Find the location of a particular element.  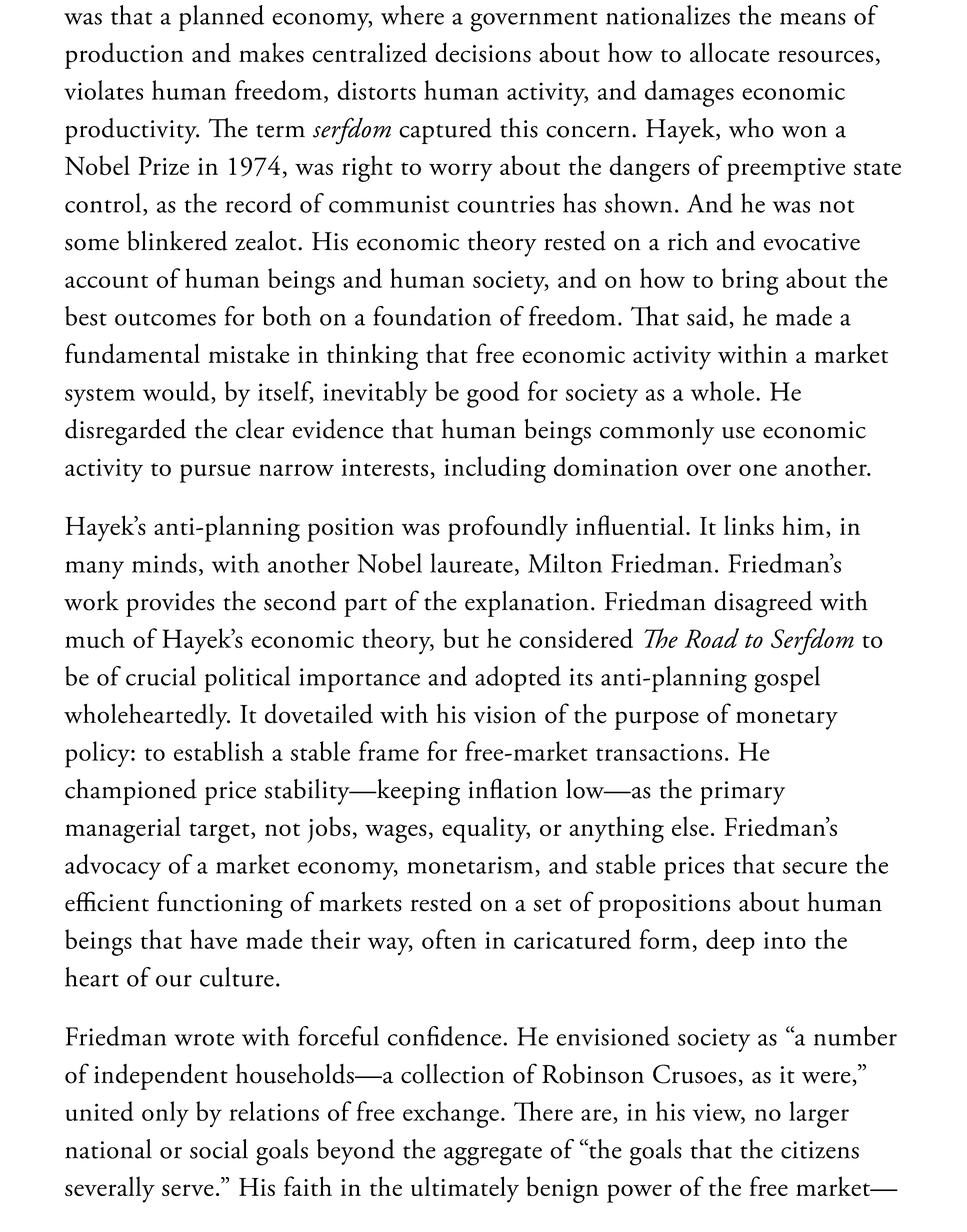

bring is located at coordinates (750, 281).
